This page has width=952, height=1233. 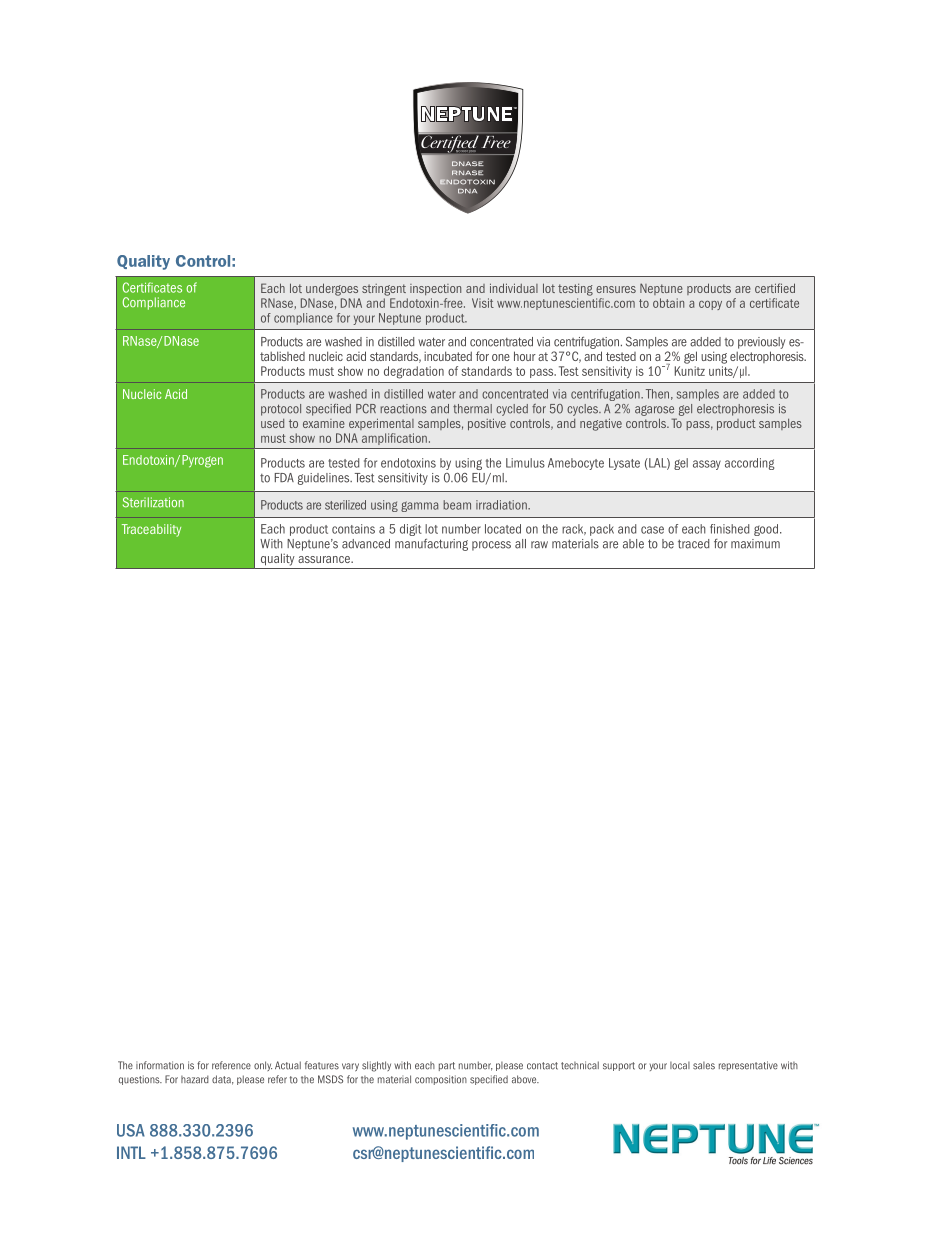 I want to click on finished, so click(x=729, y=529).
